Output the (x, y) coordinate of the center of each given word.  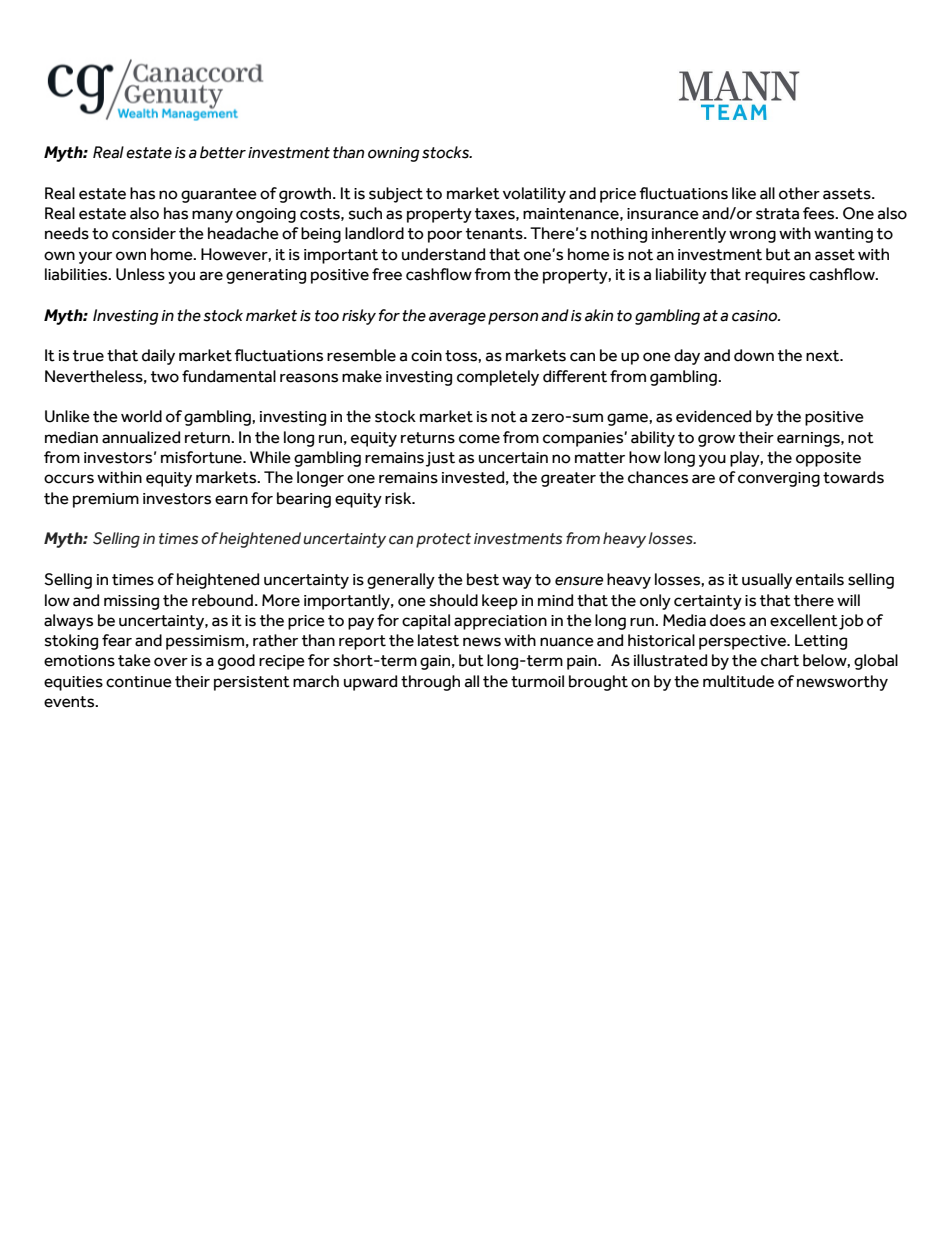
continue (139, 682)
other (799, 193)
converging (779, 479)
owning (394, 154)
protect (443, 540)
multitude (738, 681)
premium (106, 500)
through (430, 683)
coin (426, 356)
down (754, 355)
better (223, 152)
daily (158, 357)
